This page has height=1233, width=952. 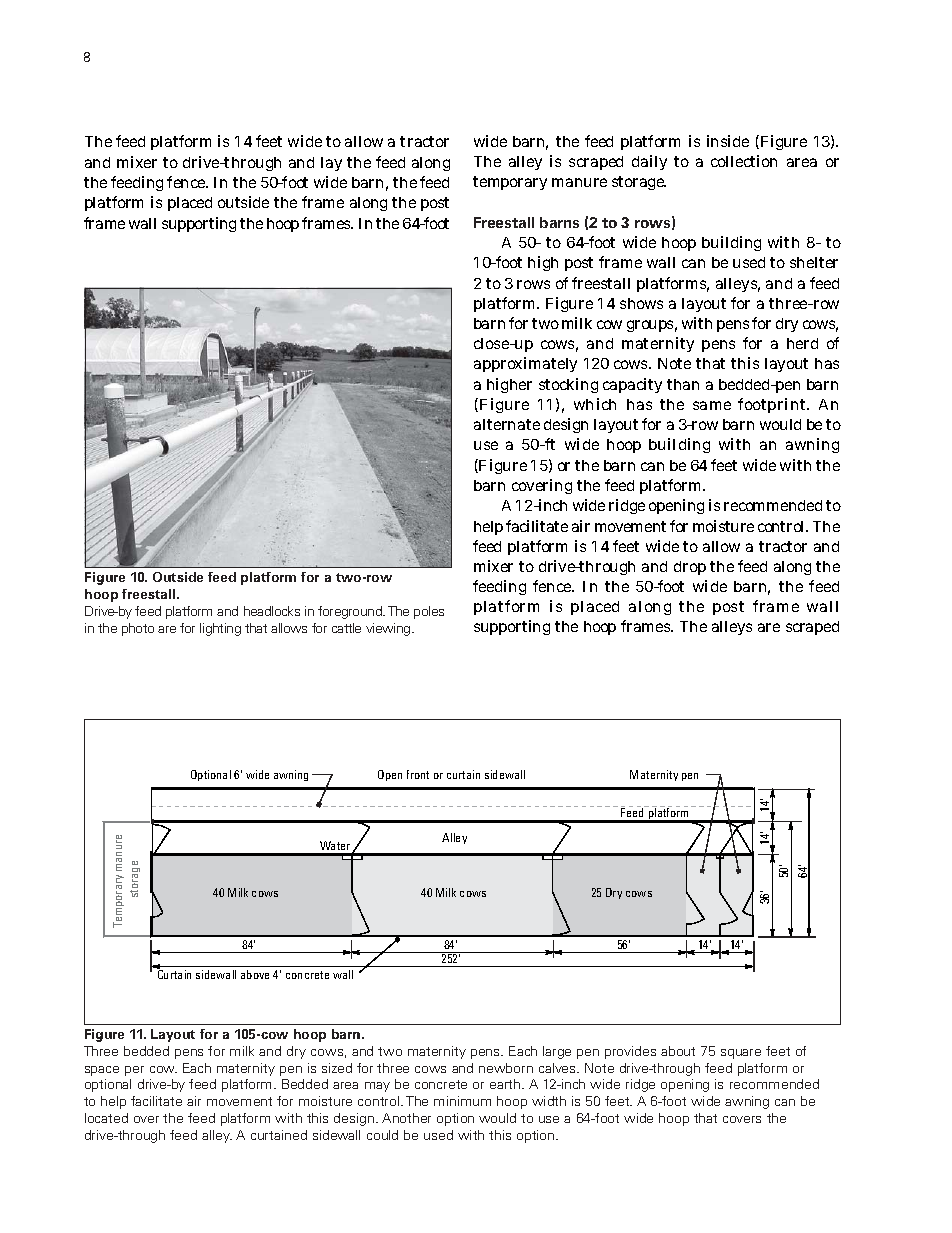 I want to click on alternate, so click(x=507, y=424).
